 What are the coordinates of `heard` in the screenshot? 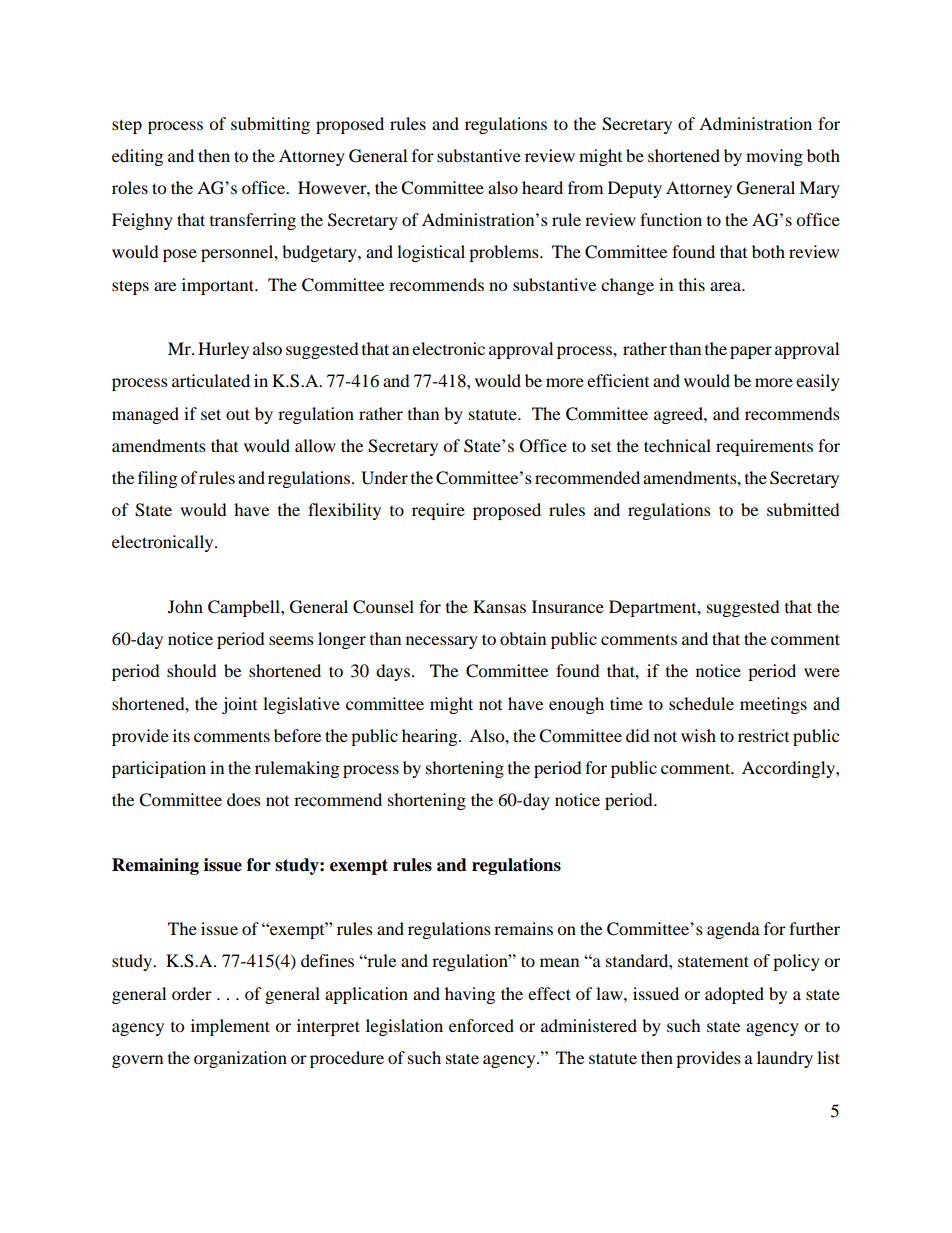 It's located at (542, 187).
